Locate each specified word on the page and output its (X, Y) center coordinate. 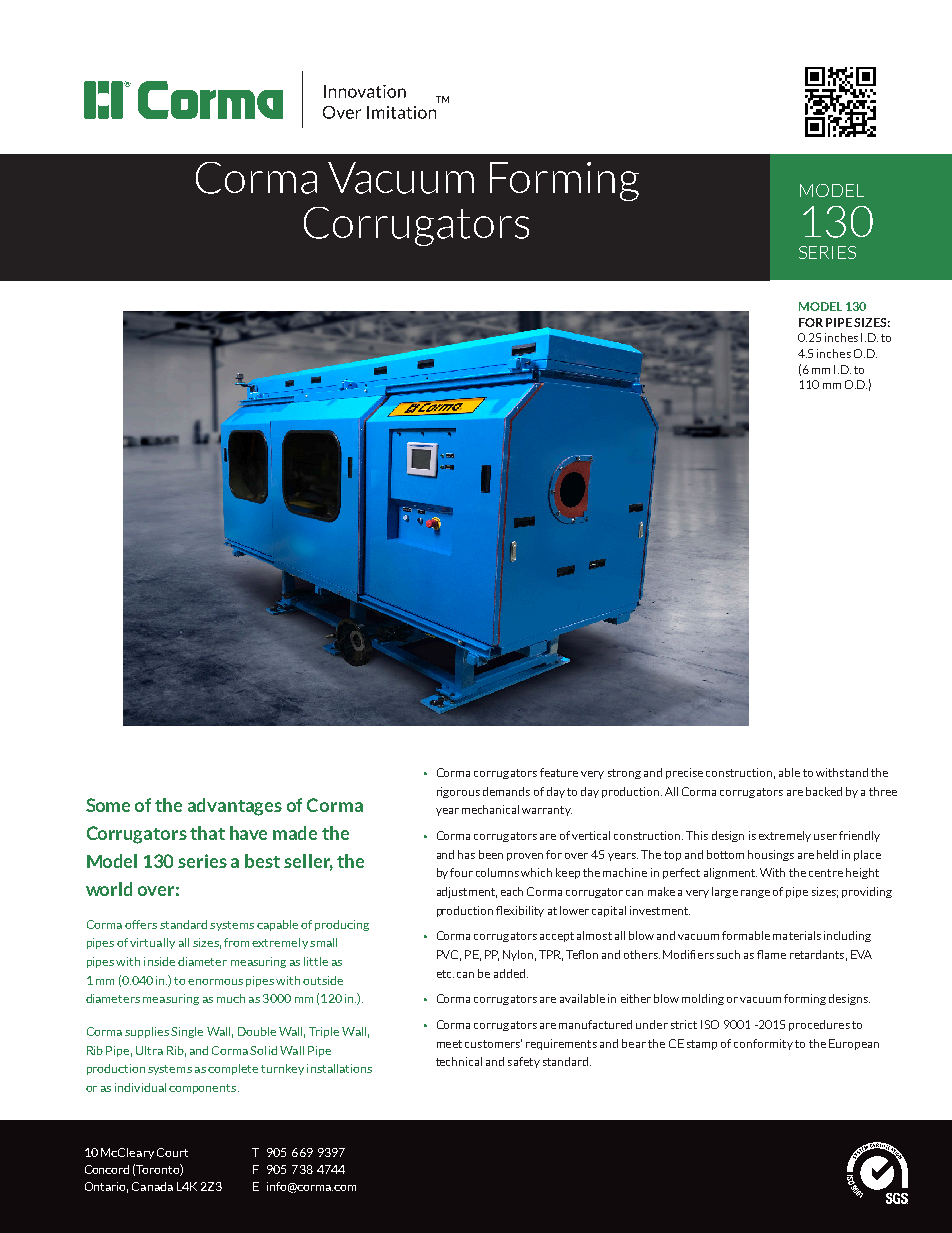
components (204, 1089)
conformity (763, 1044)
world (109, 889)
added (509, 973)
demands (506, 791)
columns (497, 872)
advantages (235, 807)
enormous (215, 982)
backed (824, 791)
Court (172, 1152)
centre (826, 873)
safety (524, 1062)
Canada (152, 1186)
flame (771, 954)
